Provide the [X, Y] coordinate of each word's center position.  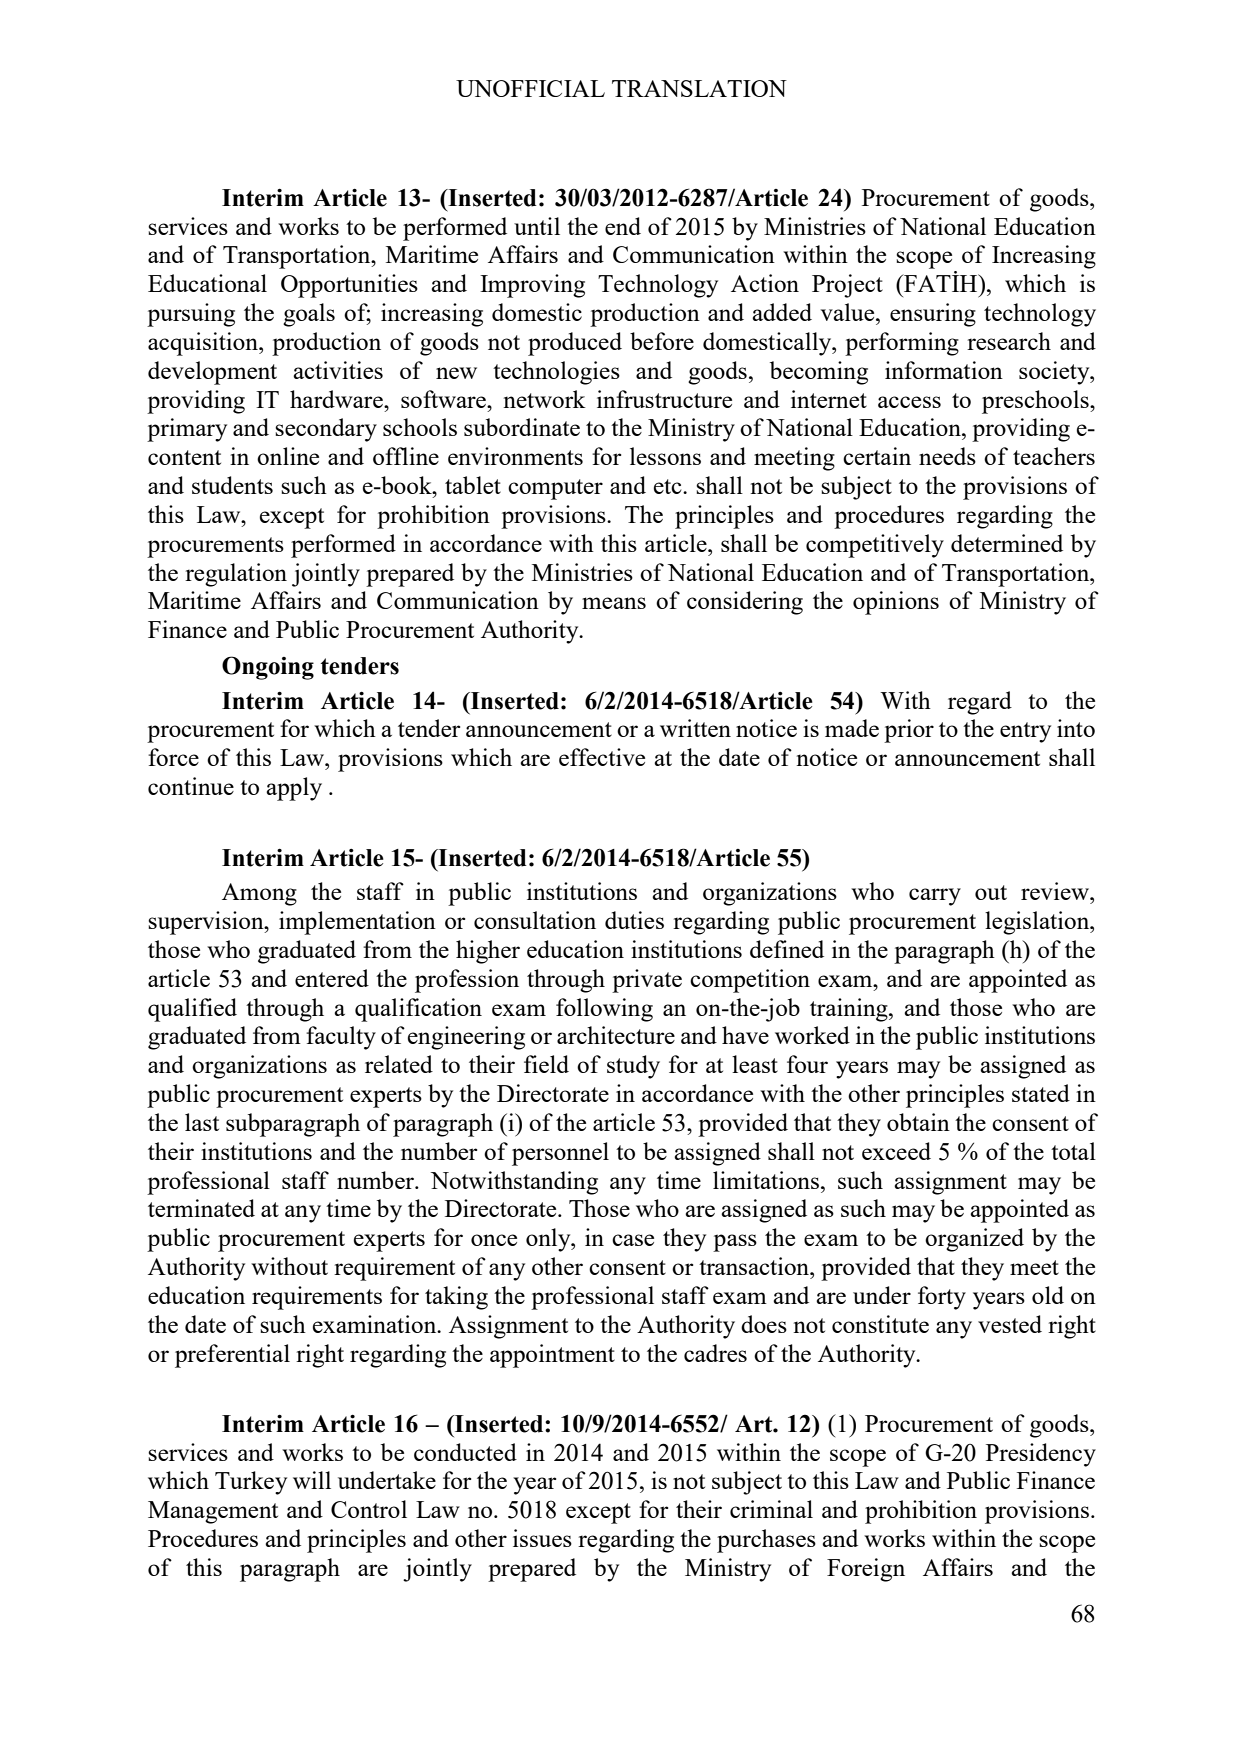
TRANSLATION [699, 88]
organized [974, 1240]
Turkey [251, 1483]
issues [542, 1538]
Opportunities [349, 286]
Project [847, 286]
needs [947, 456]
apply [294, 789]
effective [602, 757]
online [288, 456]
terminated [201, 1208]
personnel [560, 1154]
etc [669, 486]
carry [935, 897]
